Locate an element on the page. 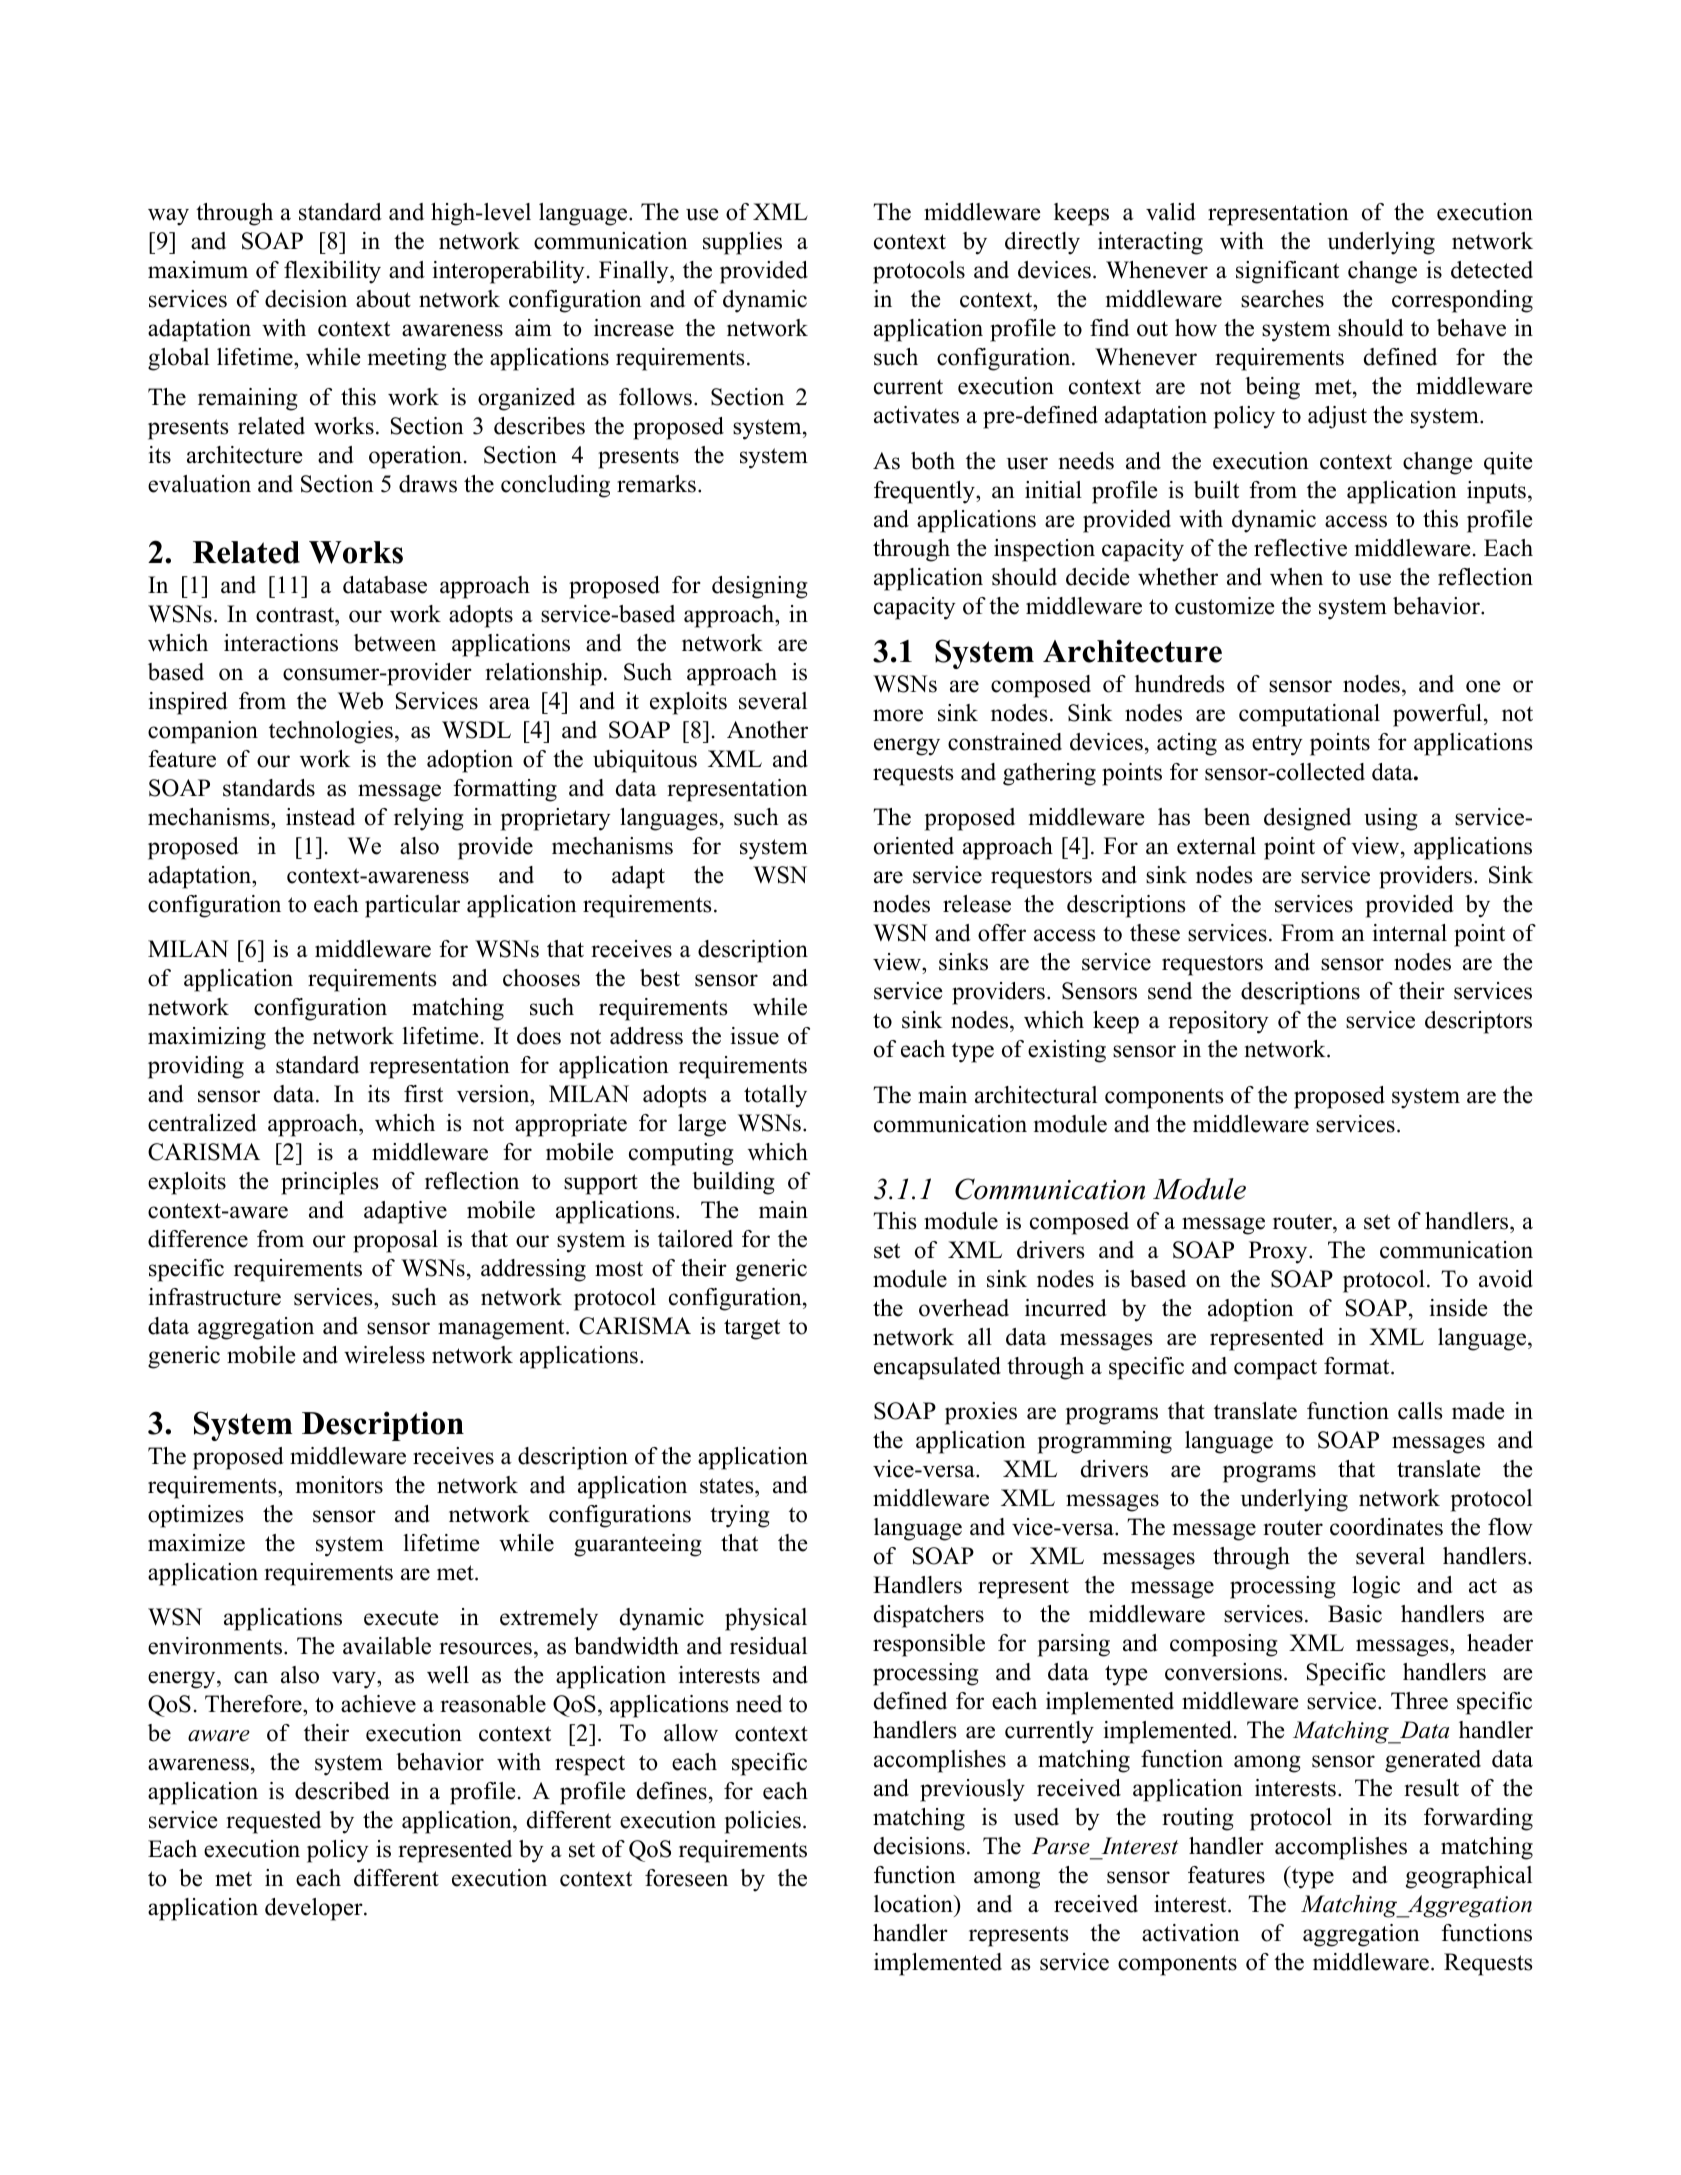 Image resolution: width=1681 pixels, height=2175 pixels. location is located at coordinates (914, 1904).
